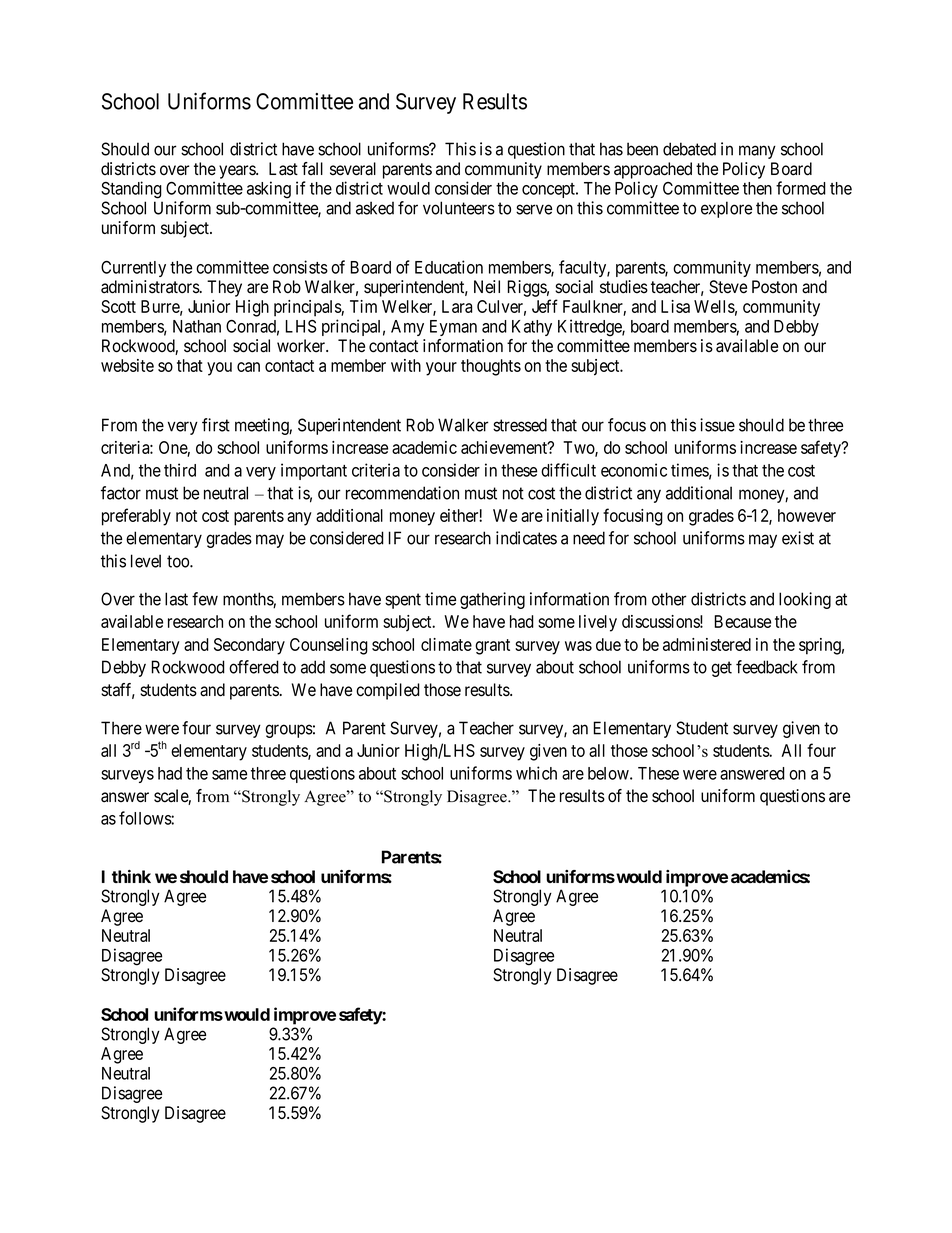  Describe the element at coordinates (721, 669) in the screenshot. I see `get` at that location.
